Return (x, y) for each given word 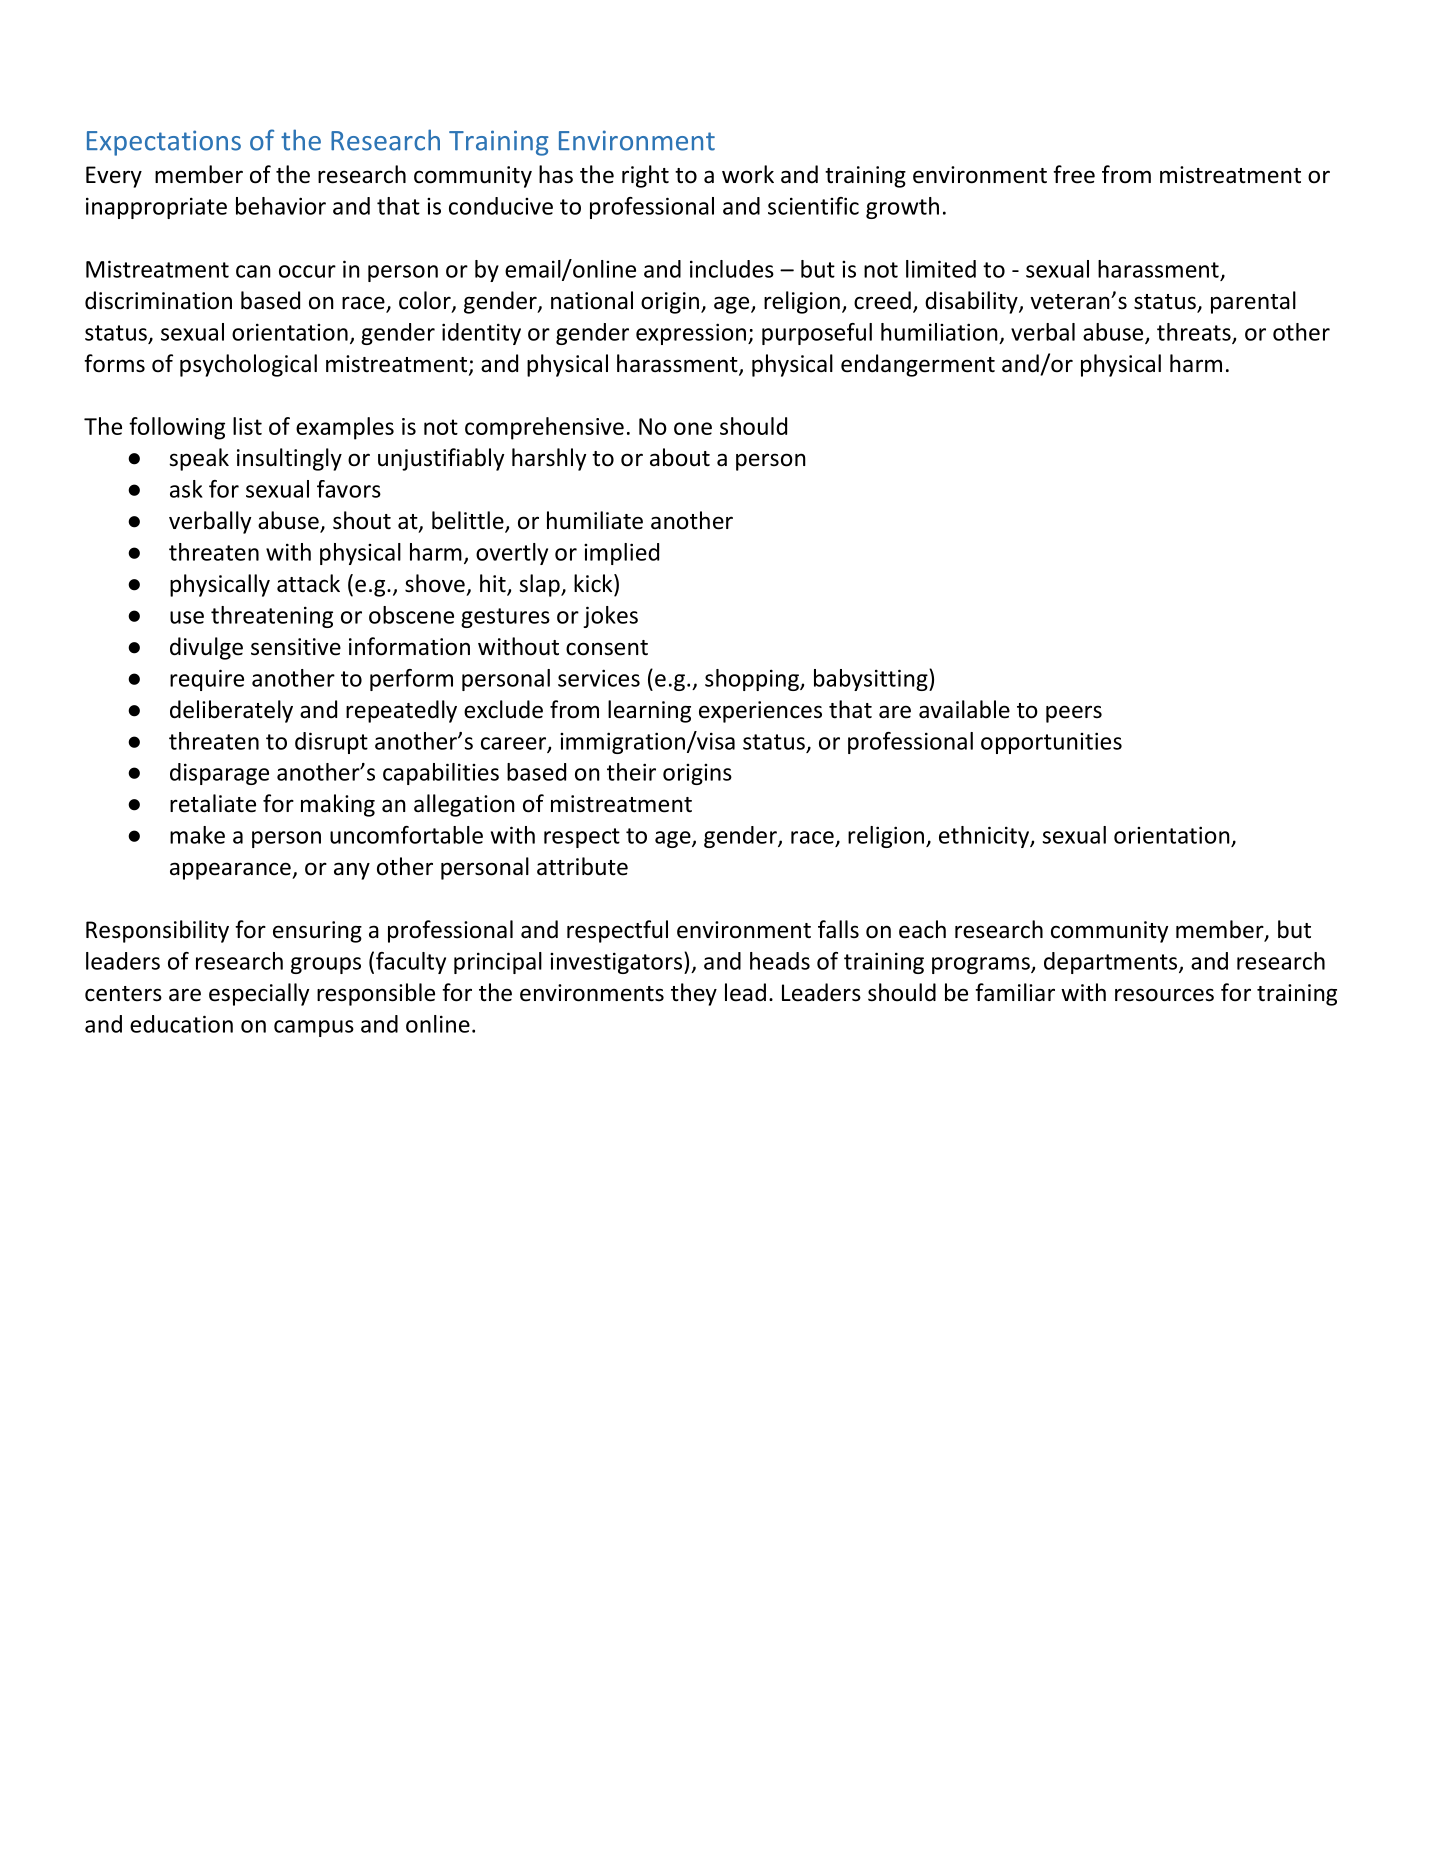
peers (1074, 714)
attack (308, 583)
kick (594, 583)
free (1074, 174)
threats (1195, 333)
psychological (248, 365)
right (645, 176)
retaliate (213, 803)
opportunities (1051, 743)
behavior (281, 206)
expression (692, 334)
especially (259, 994)
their (631, 772)
